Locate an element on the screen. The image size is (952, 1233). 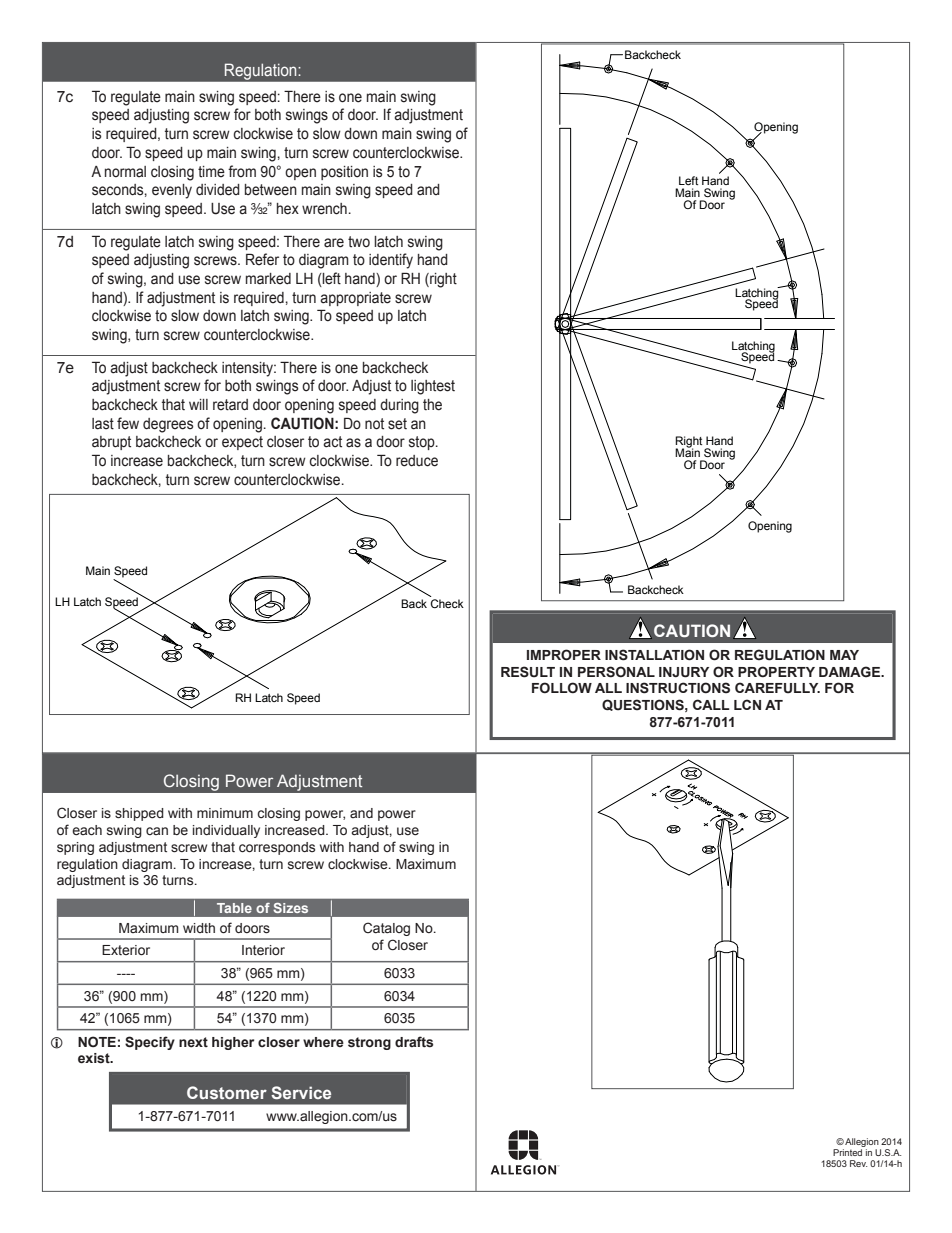
drafts is located at coordinates (414, 1042).
